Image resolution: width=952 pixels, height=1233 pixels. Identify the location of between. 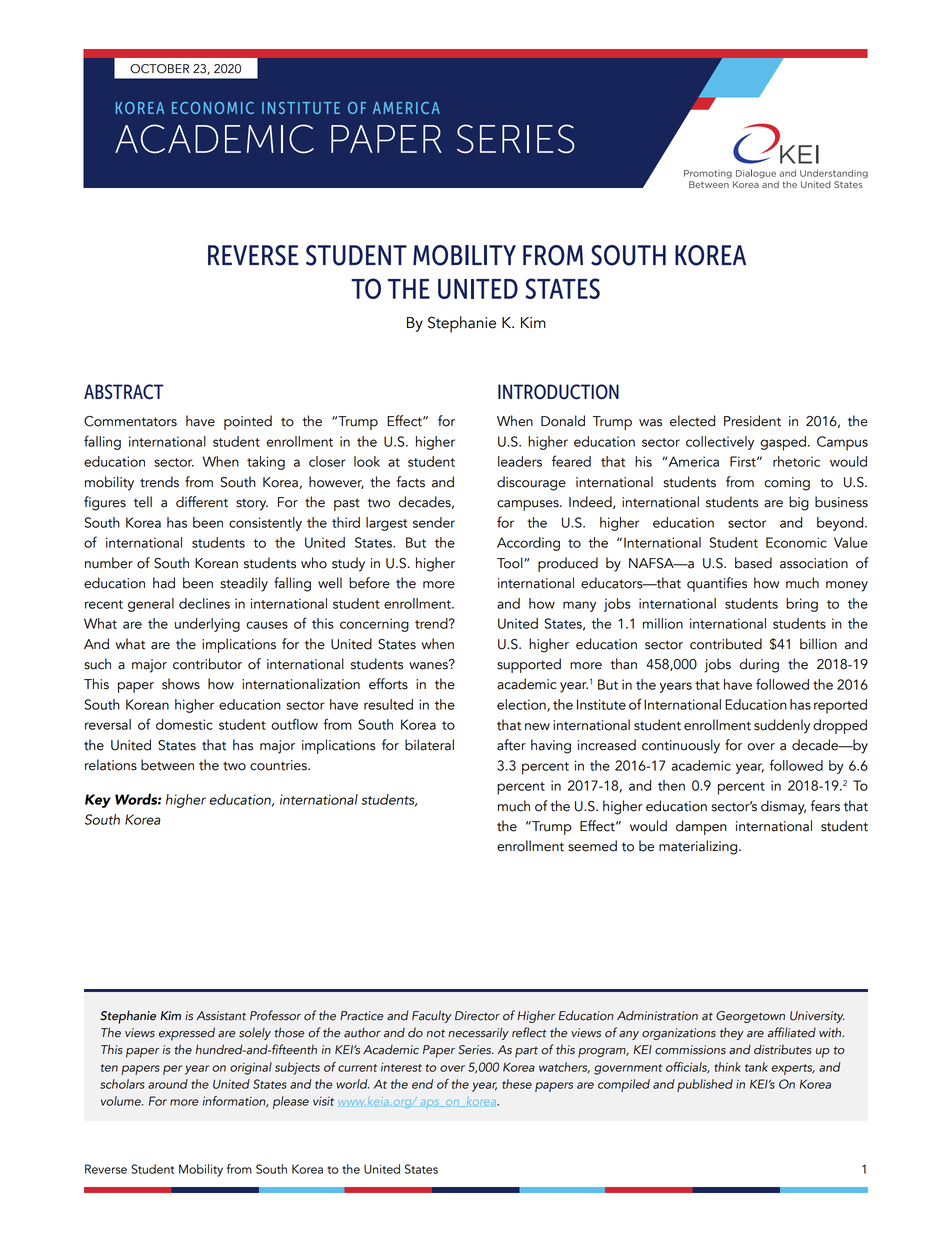
(167, 765).
